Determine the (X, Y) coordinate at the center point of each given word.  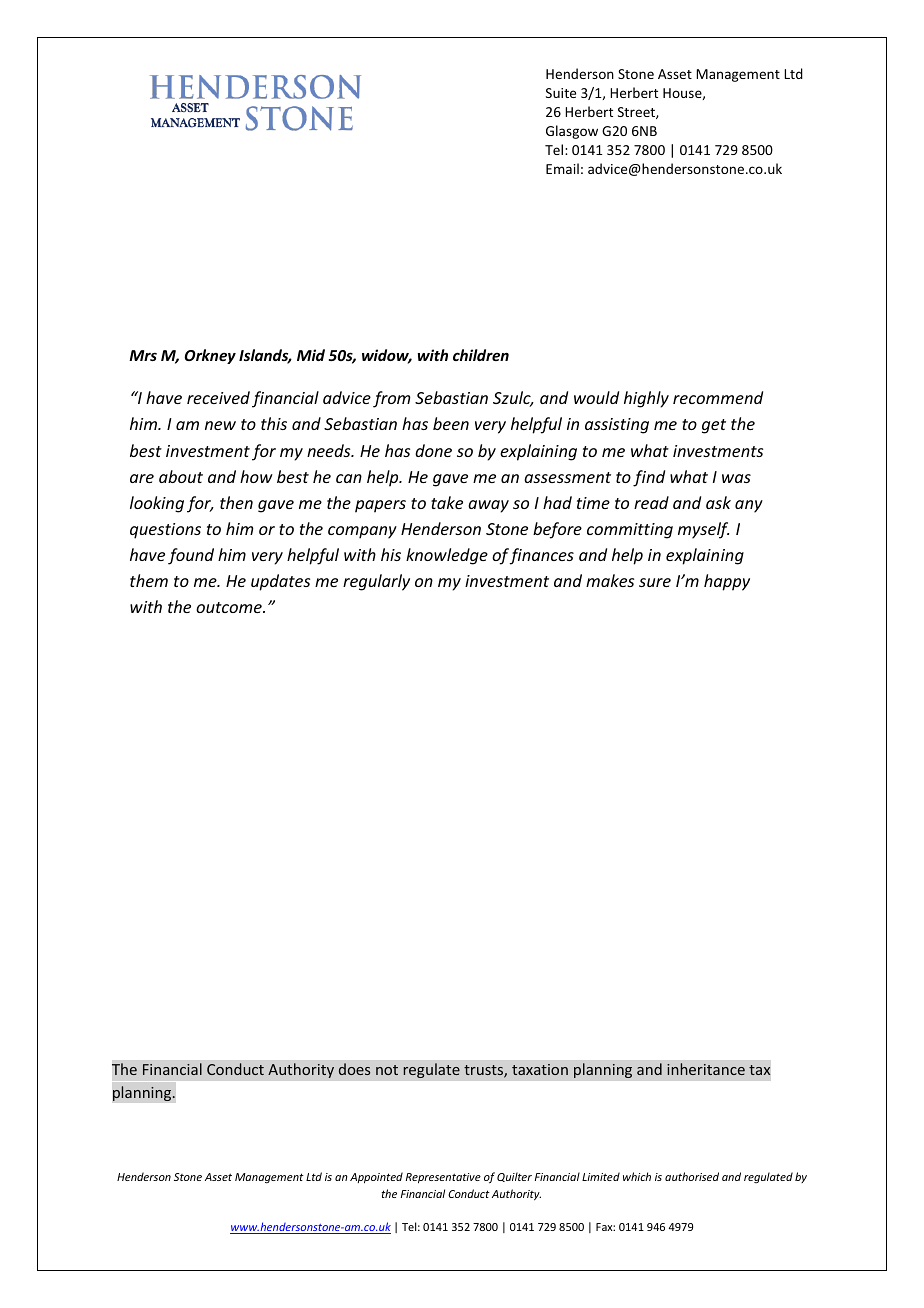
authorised (692, 1176)
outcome (230, 607)
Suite (561, 93)
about (181, 476)
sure (655, 582)
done (433, 450)
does (354, 1069)
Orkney (210, 356)
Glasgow (572, 132)
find (649, 478)
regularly (376, 582)
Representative (443, 1178)
